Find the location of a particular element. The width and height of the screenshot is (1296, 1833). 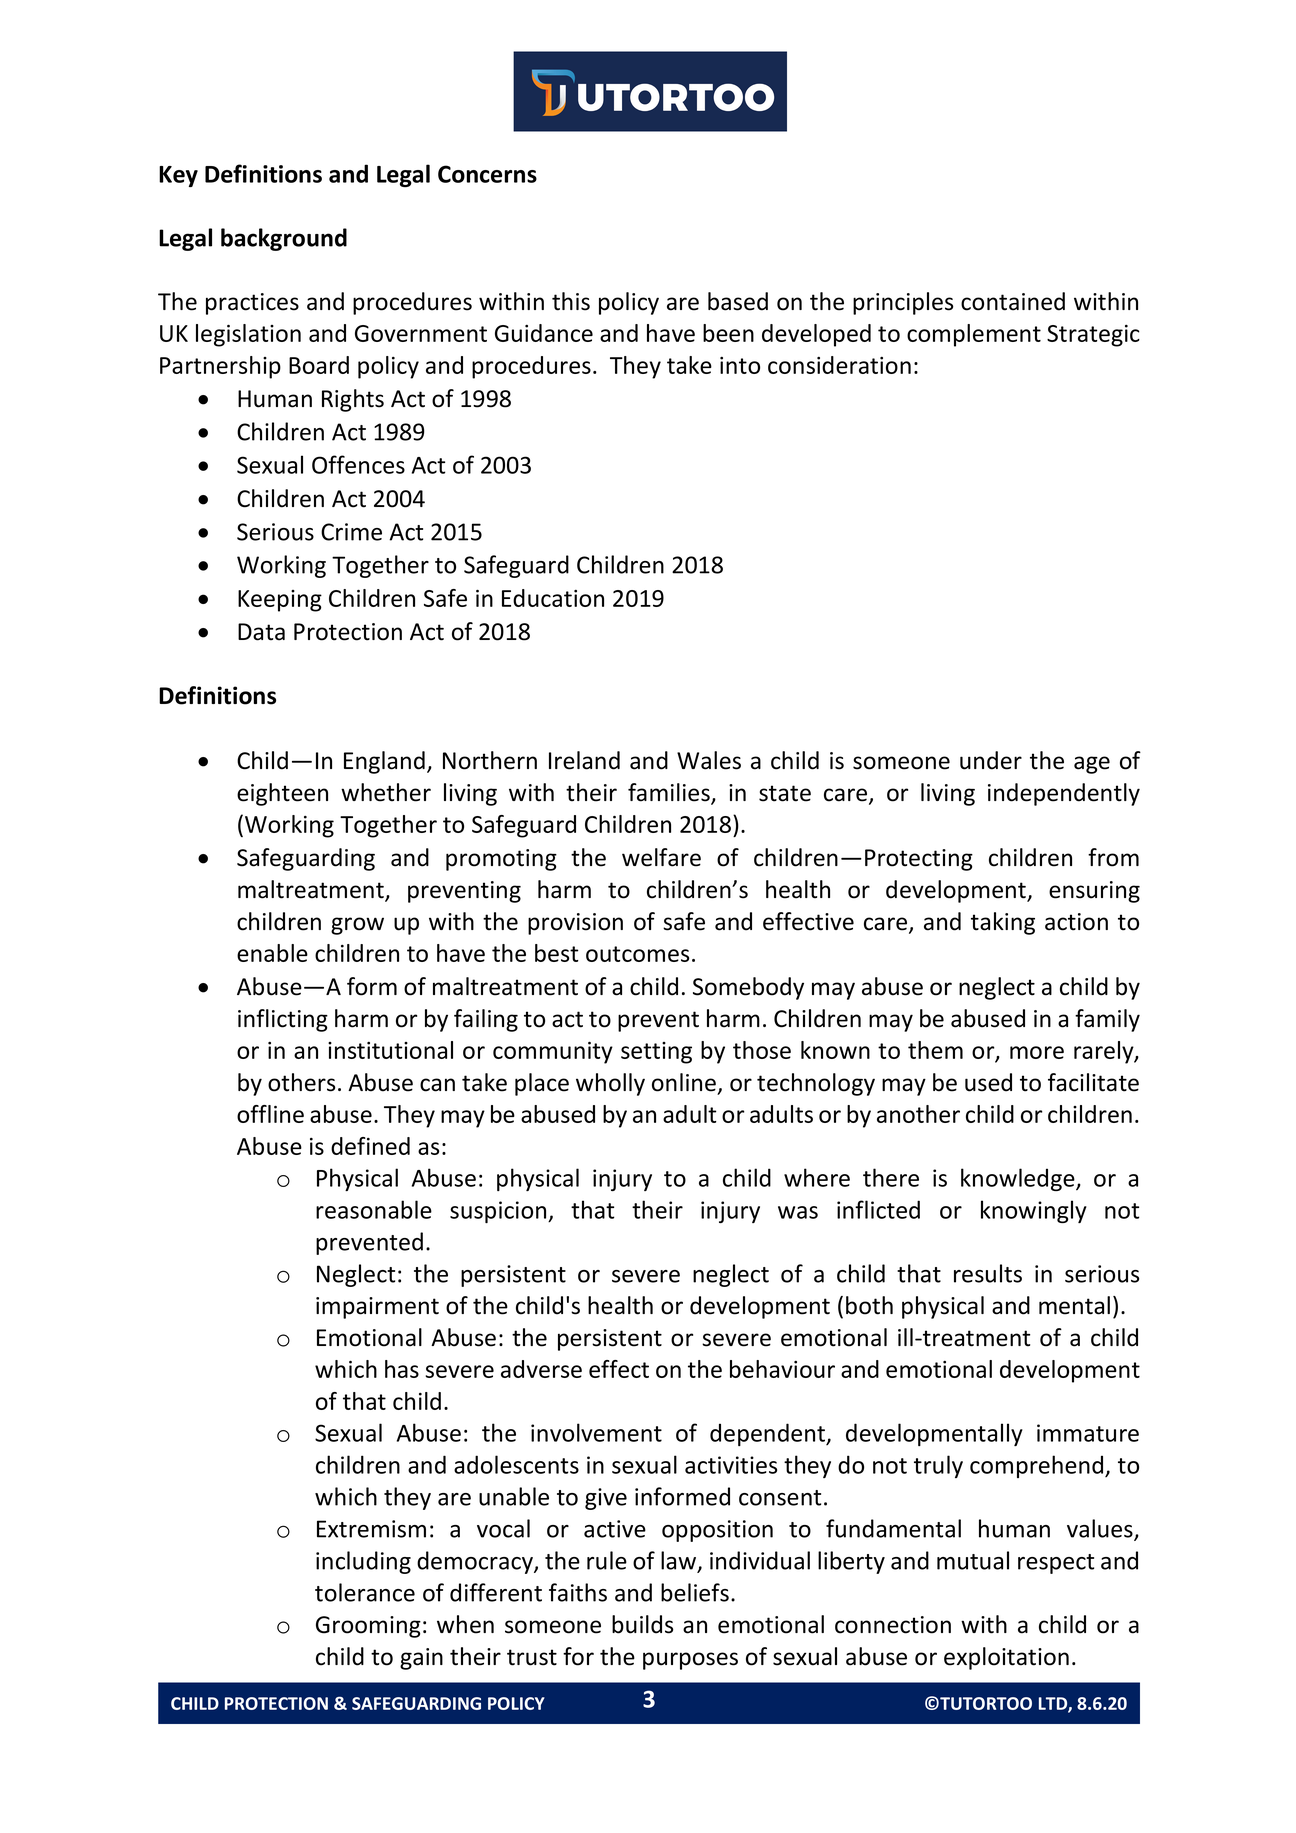

offline is located at coordinates (270, 1114).
